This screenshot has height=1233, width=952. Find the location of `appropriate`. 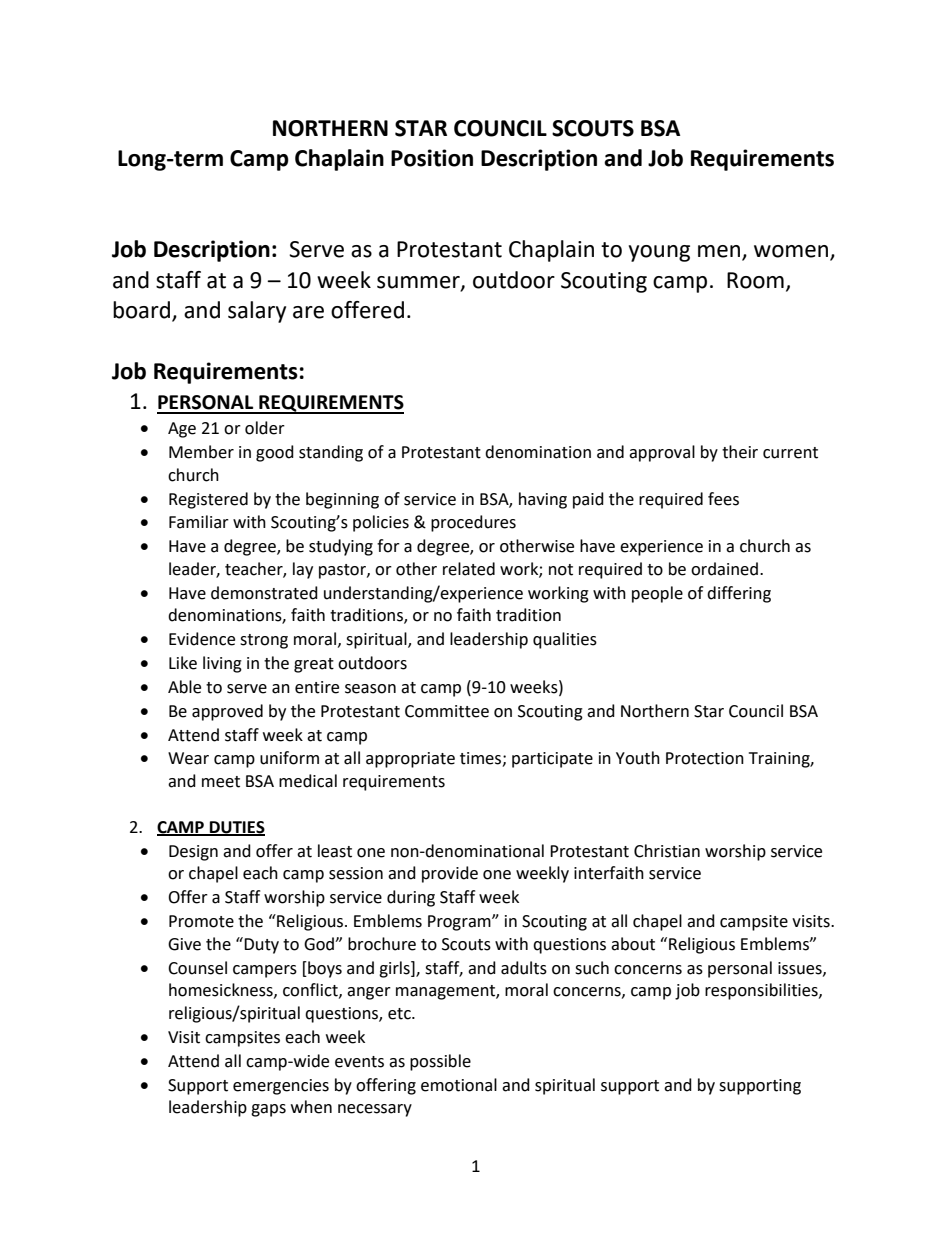

appropriate is located at coordinates (410, 760).
